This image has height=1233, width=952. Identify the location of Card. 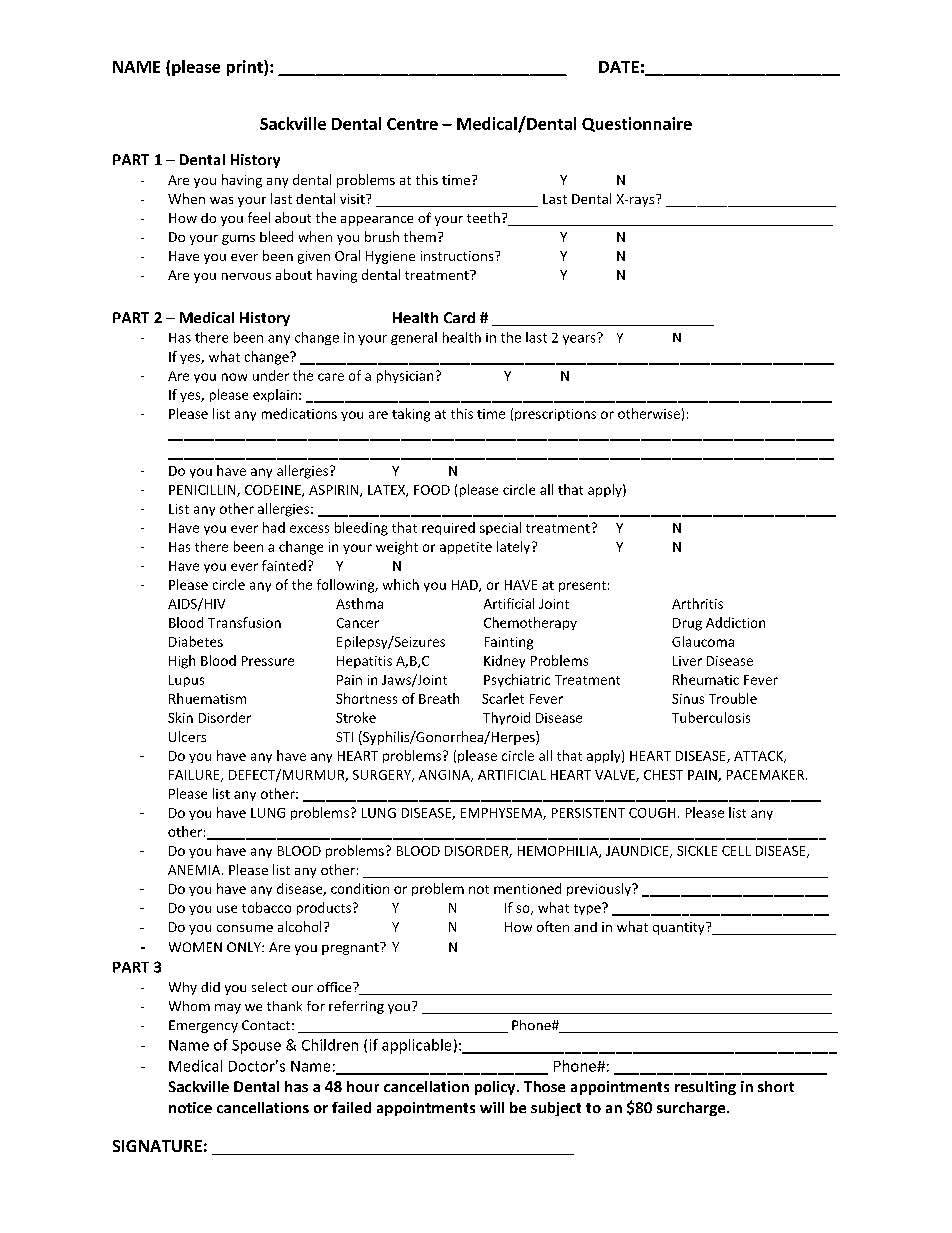
(459, 317).
